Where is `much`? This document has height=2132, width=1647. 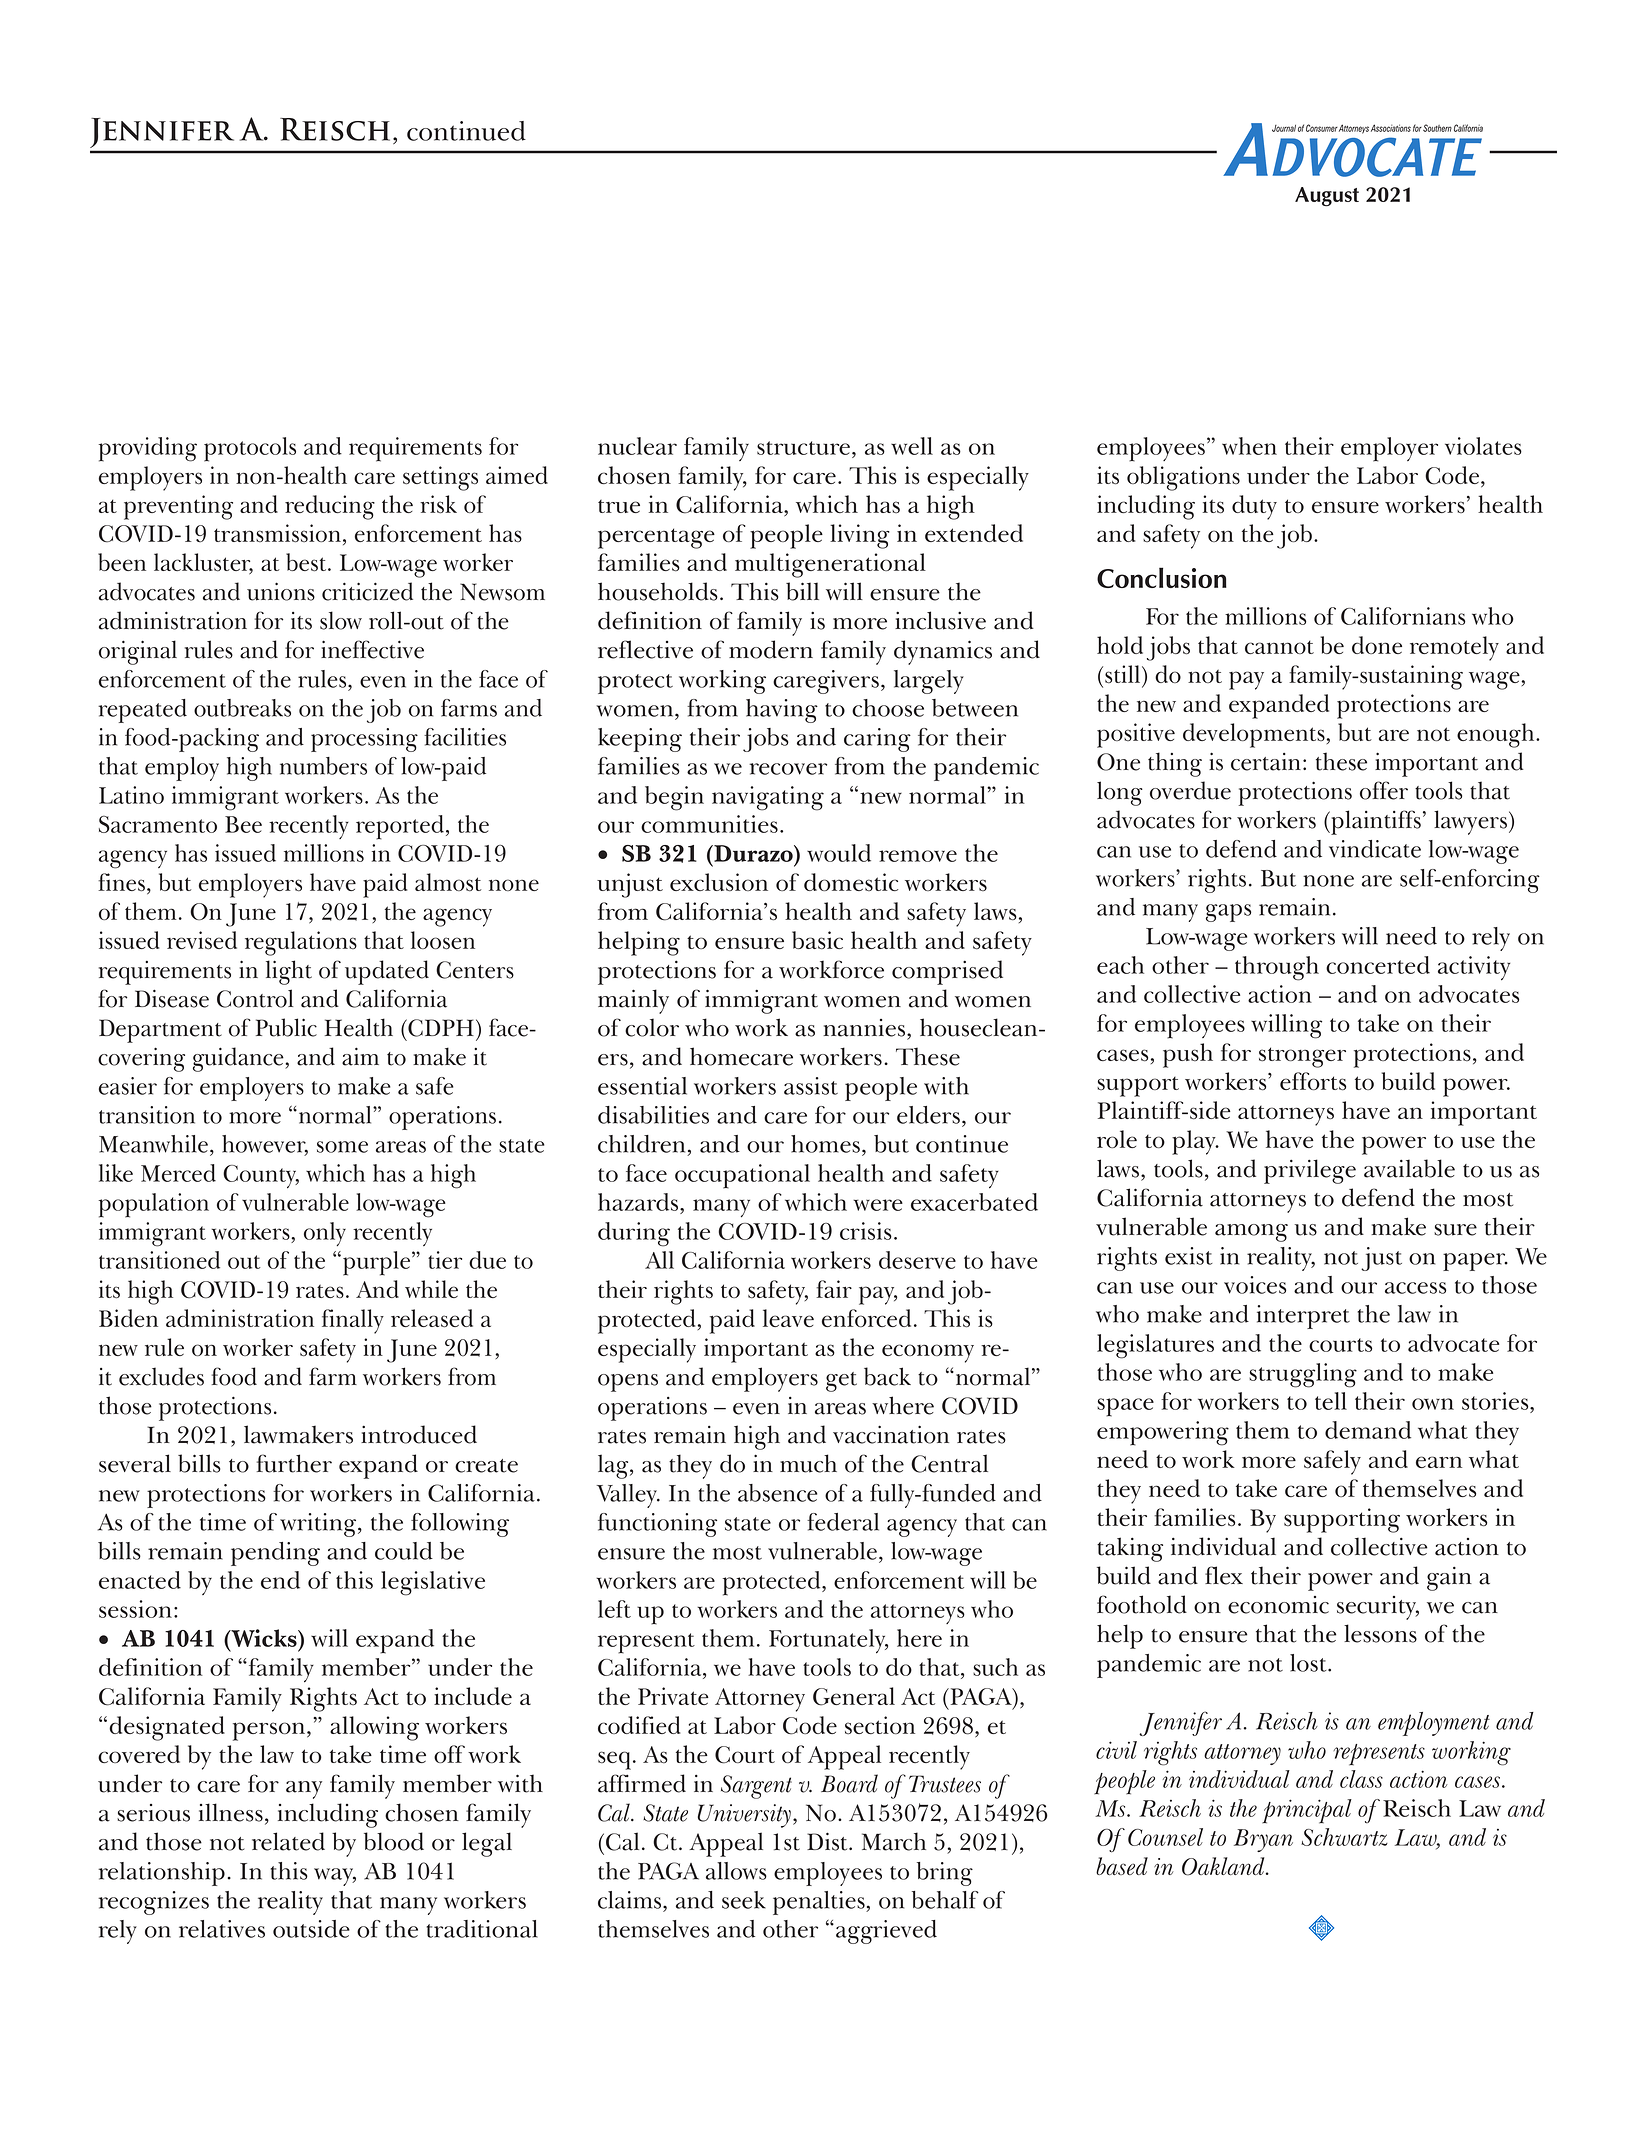 much is located at coordinates (808, 1463).
